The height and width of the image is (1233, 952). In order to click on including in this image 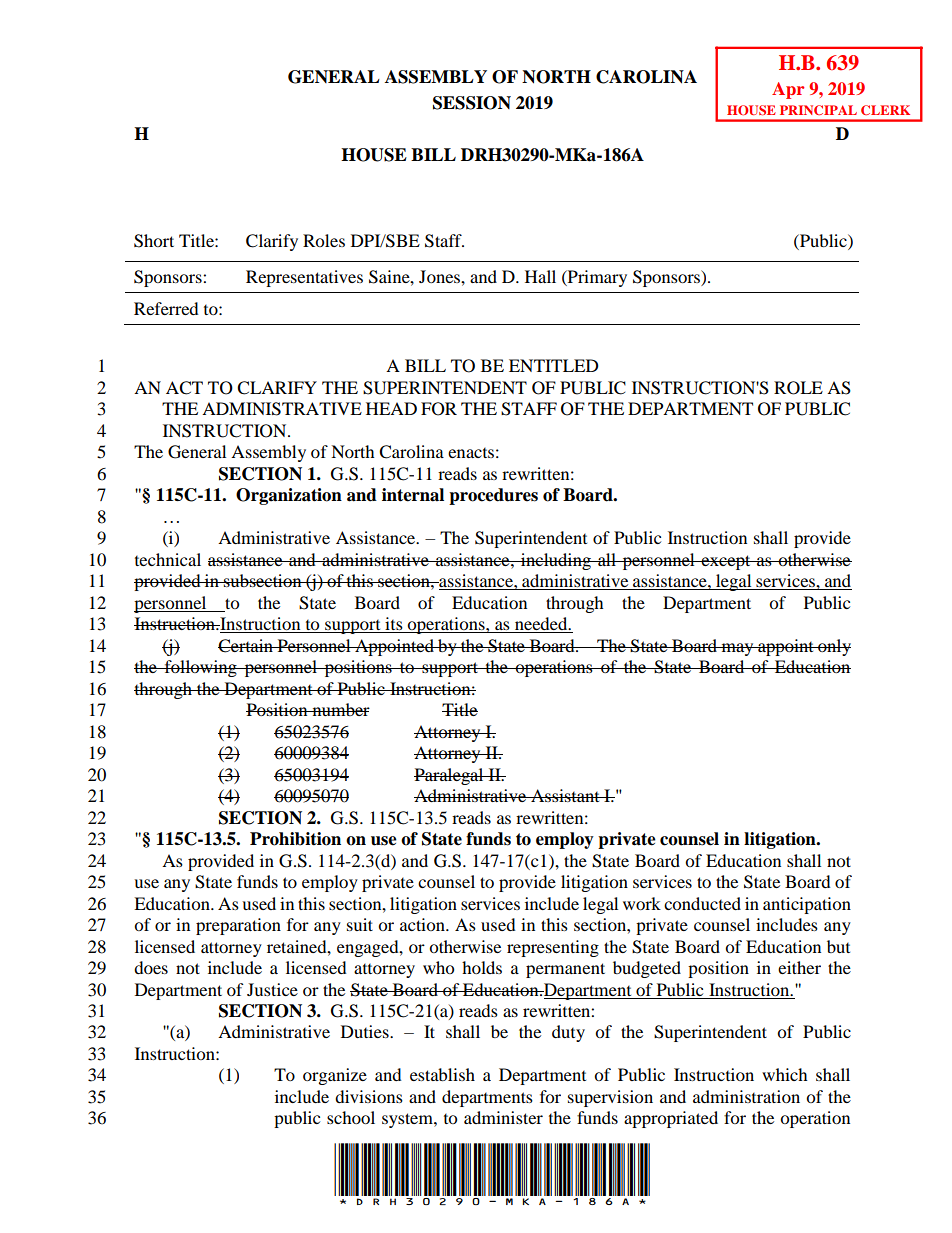, I will do `click(556, 561)`.
